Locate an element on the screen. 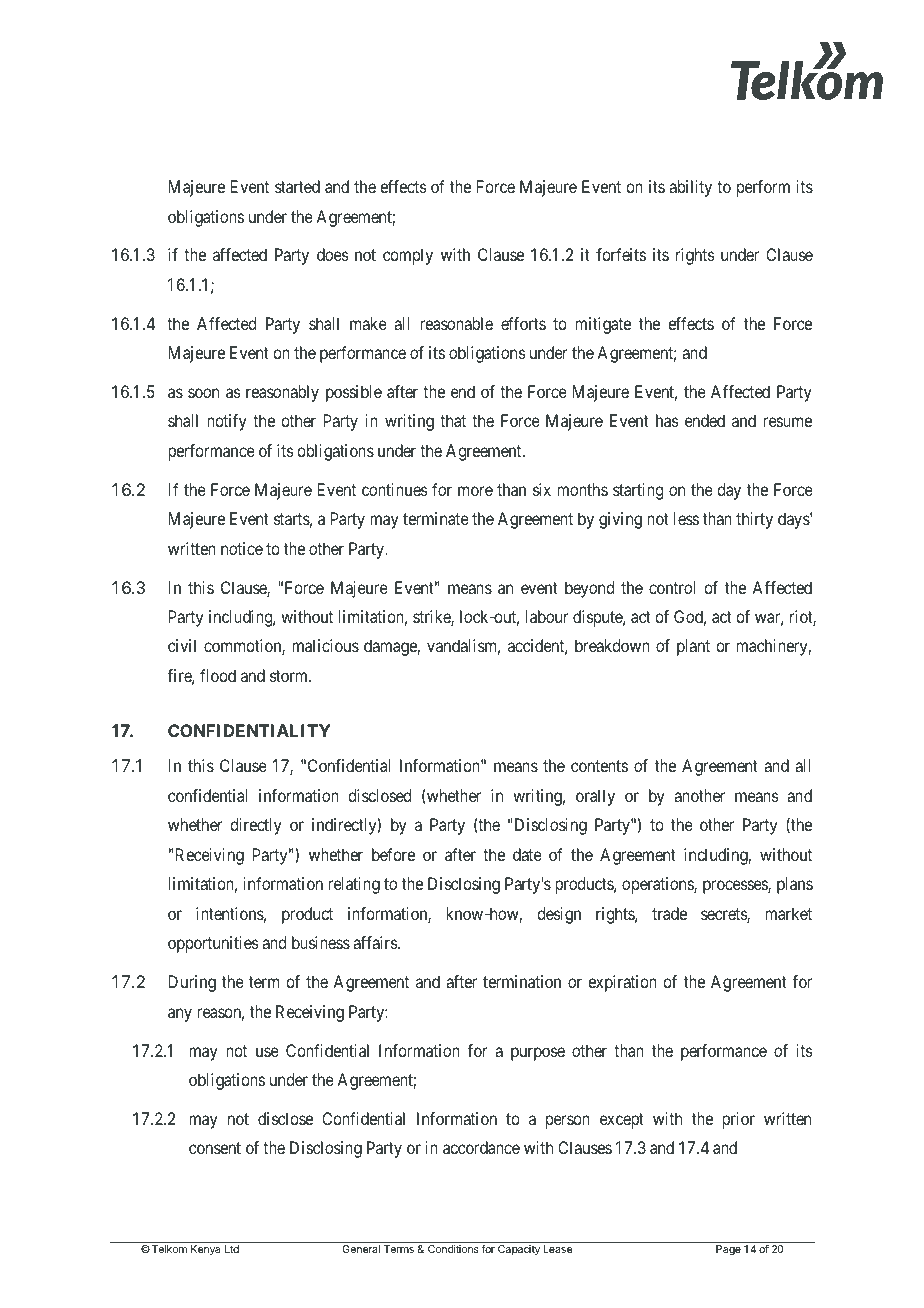 The width and height of the screenshot is (924, 1308). comply is located at coordinates (408, 256).
